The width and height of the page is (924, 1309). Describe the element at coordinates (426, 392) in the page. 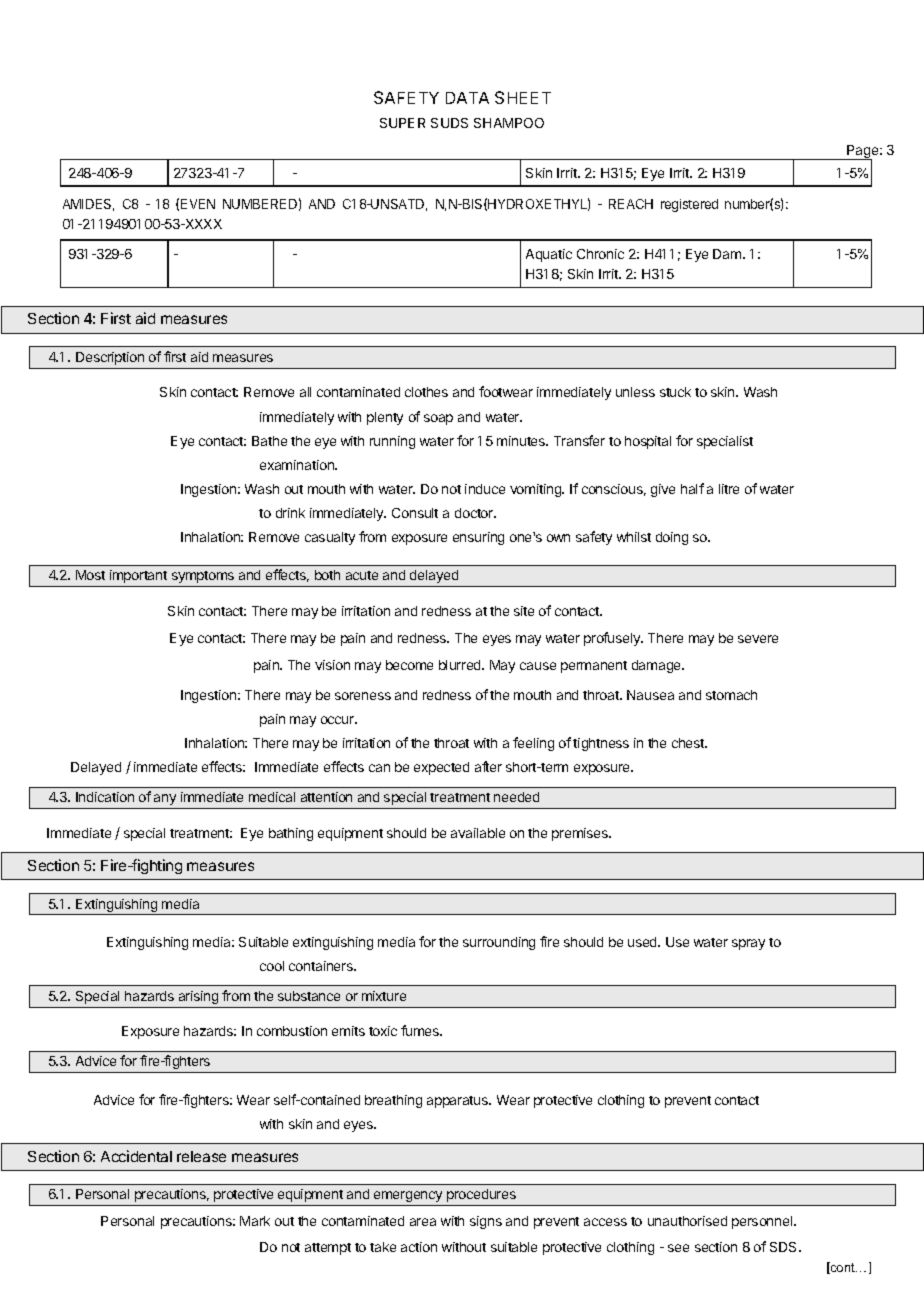

I see `clothes` at that location.
